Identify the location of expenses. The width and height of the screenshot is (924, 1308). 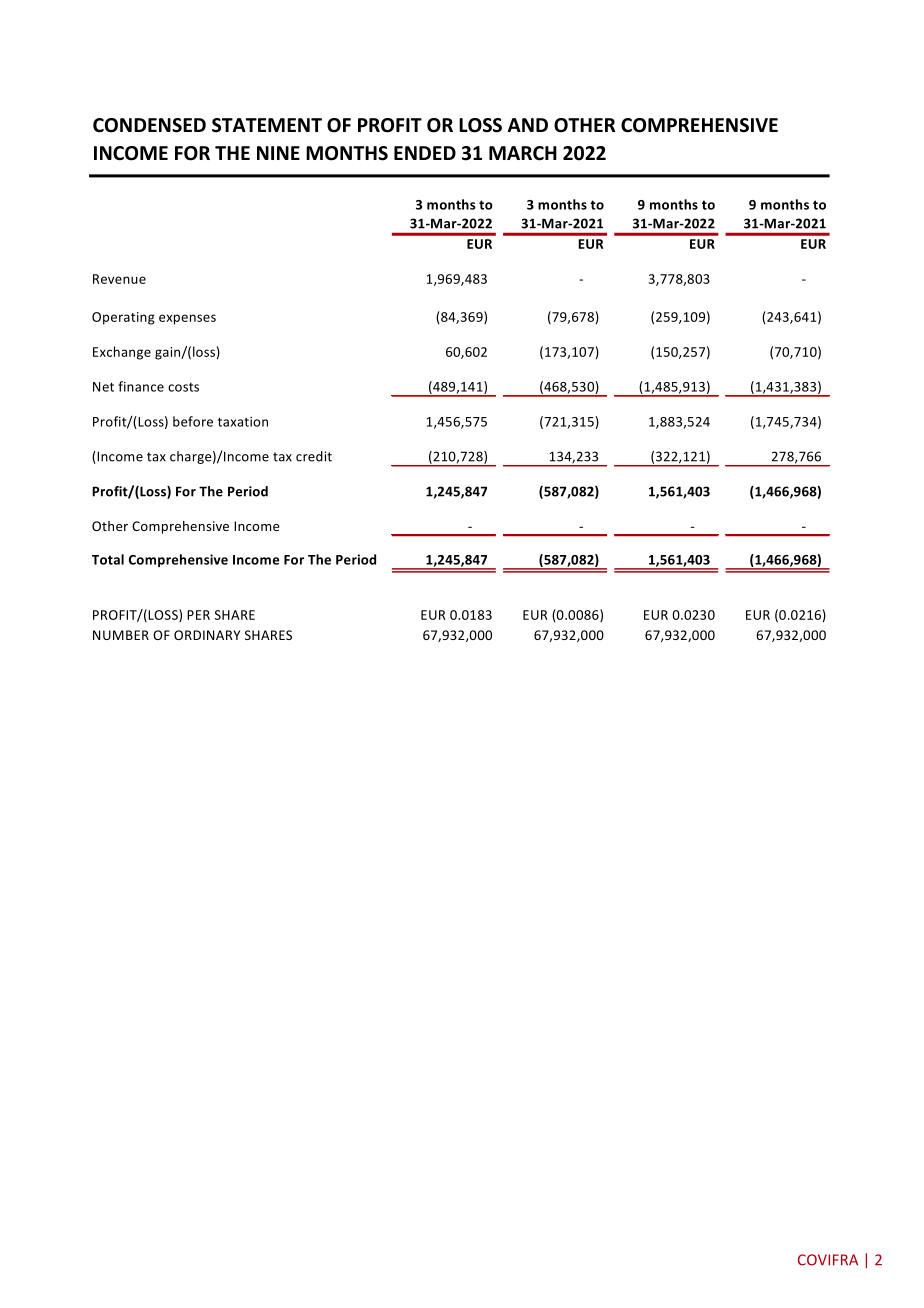
(187, 319).
